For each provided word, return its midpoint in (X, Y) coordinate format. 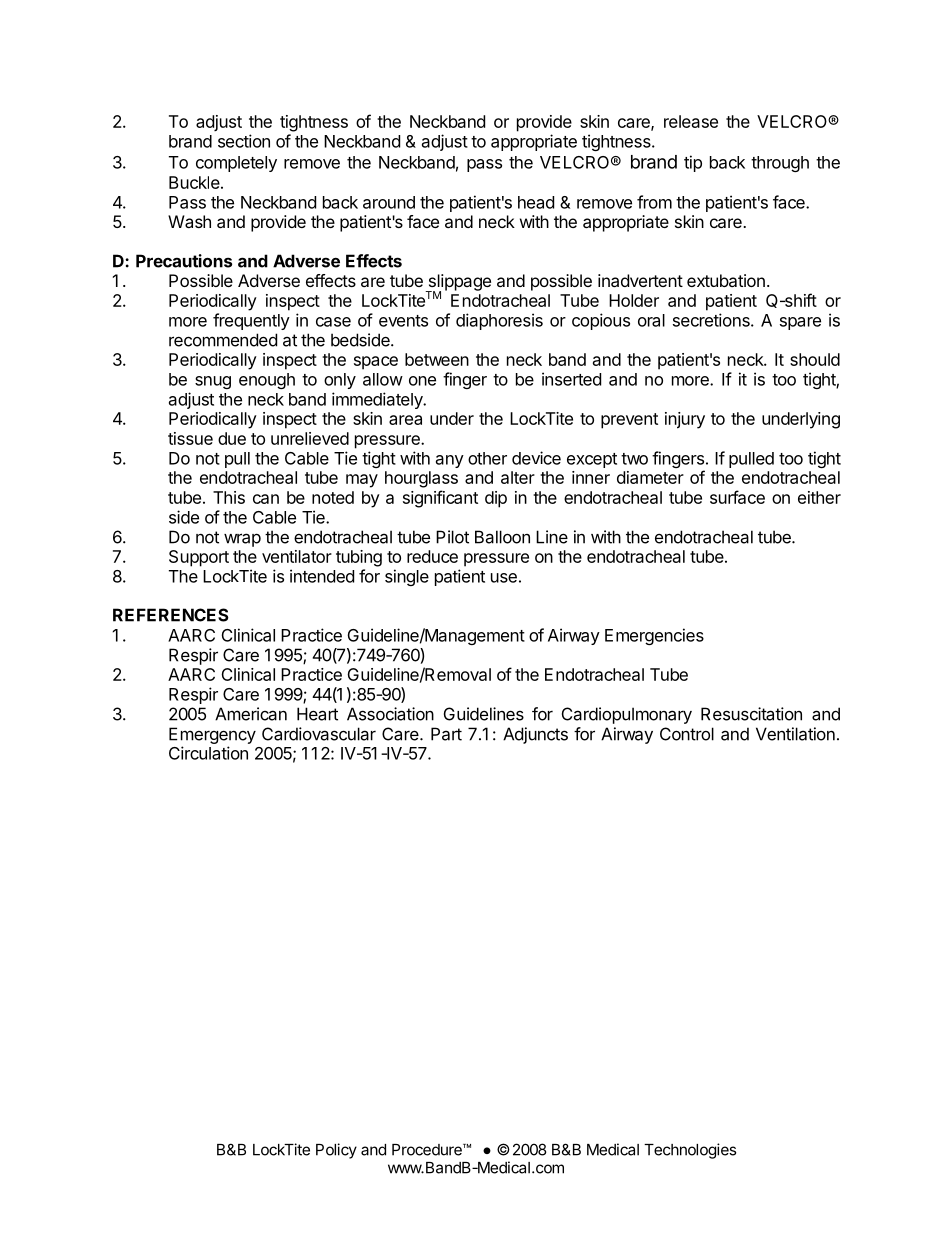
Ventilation (795, 734)
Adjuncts (535, 735)
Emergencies (654, 636)
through (780, 164)
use (504, 578)
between (437, 359)
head (536, 202)
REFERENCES (171, 615)
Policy (336, 1151)
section (244, 141)
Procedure (428, 1150)
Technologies (690, 1151)
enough (267, 381)
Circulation (208, 753)
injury (685, 420)
